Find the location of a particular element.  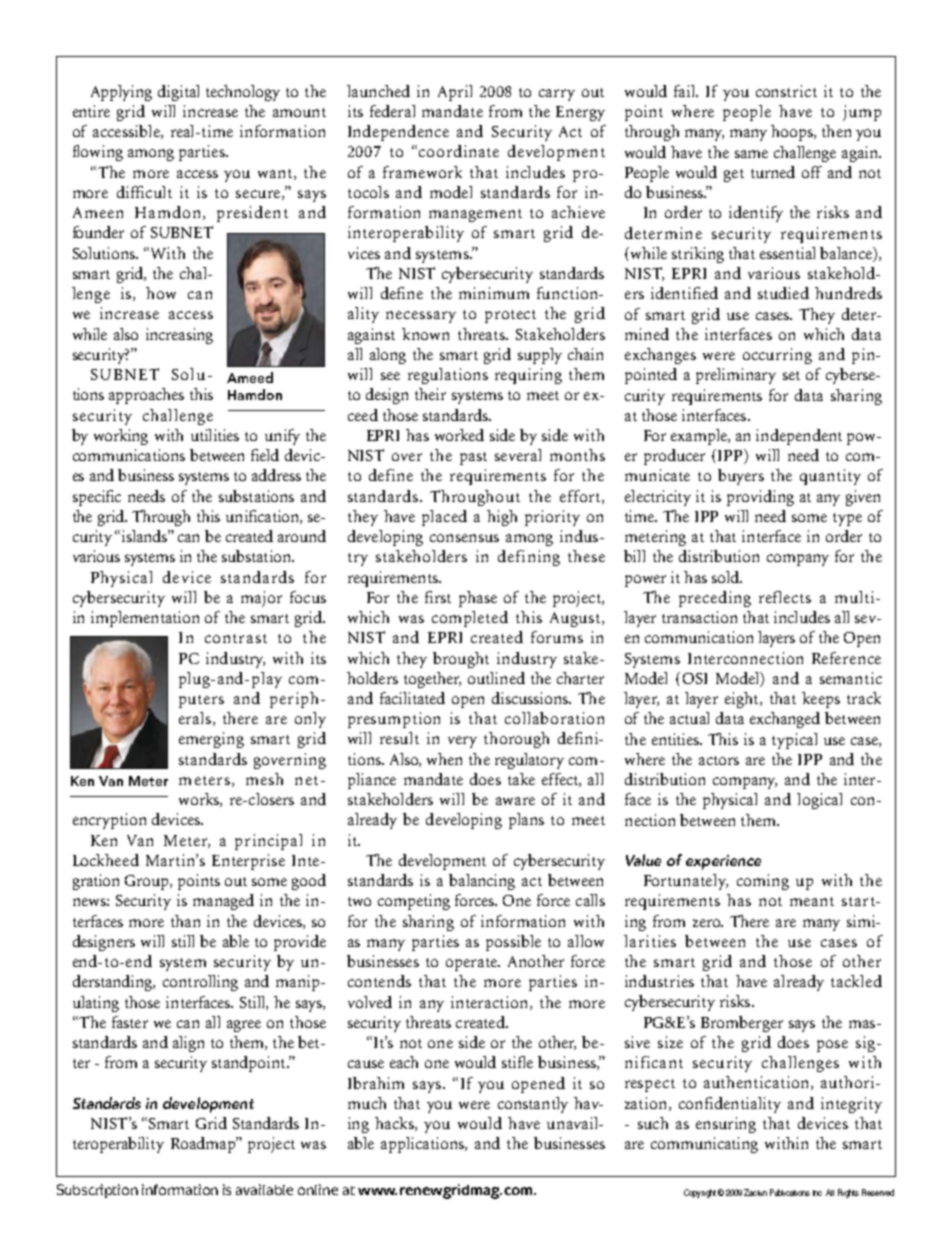

brought is located at coordinates (461, 660).
